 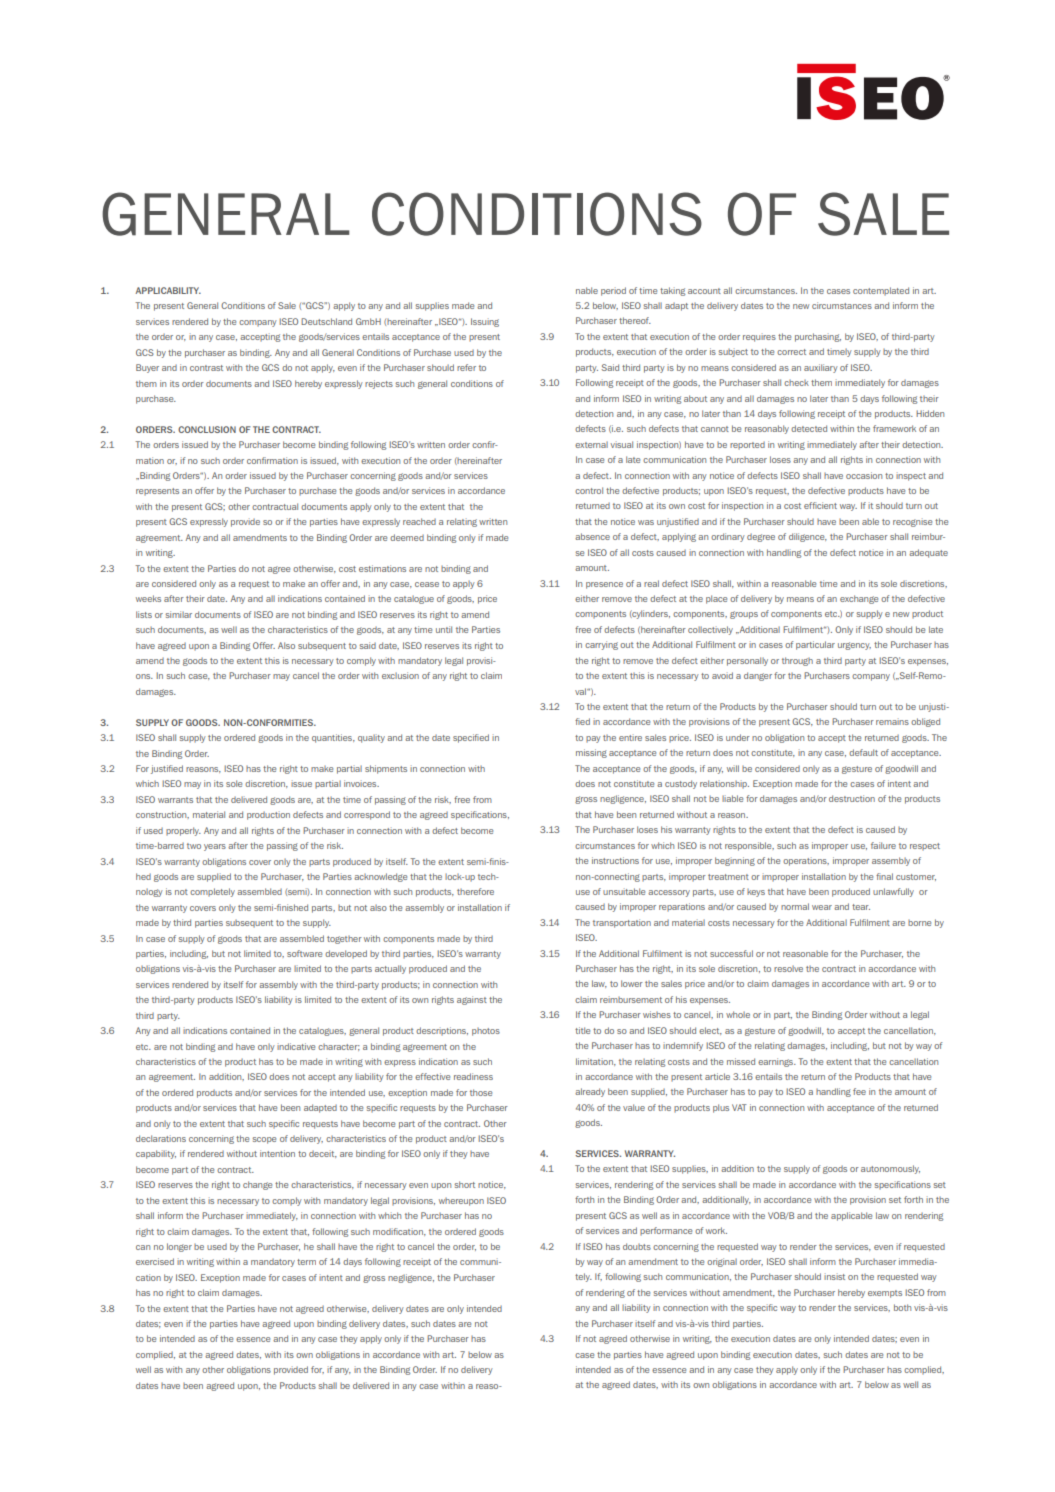 What do you see at coordinates (306, 1262) in the image?
I see `term` at bounding box center [306, 1262].
